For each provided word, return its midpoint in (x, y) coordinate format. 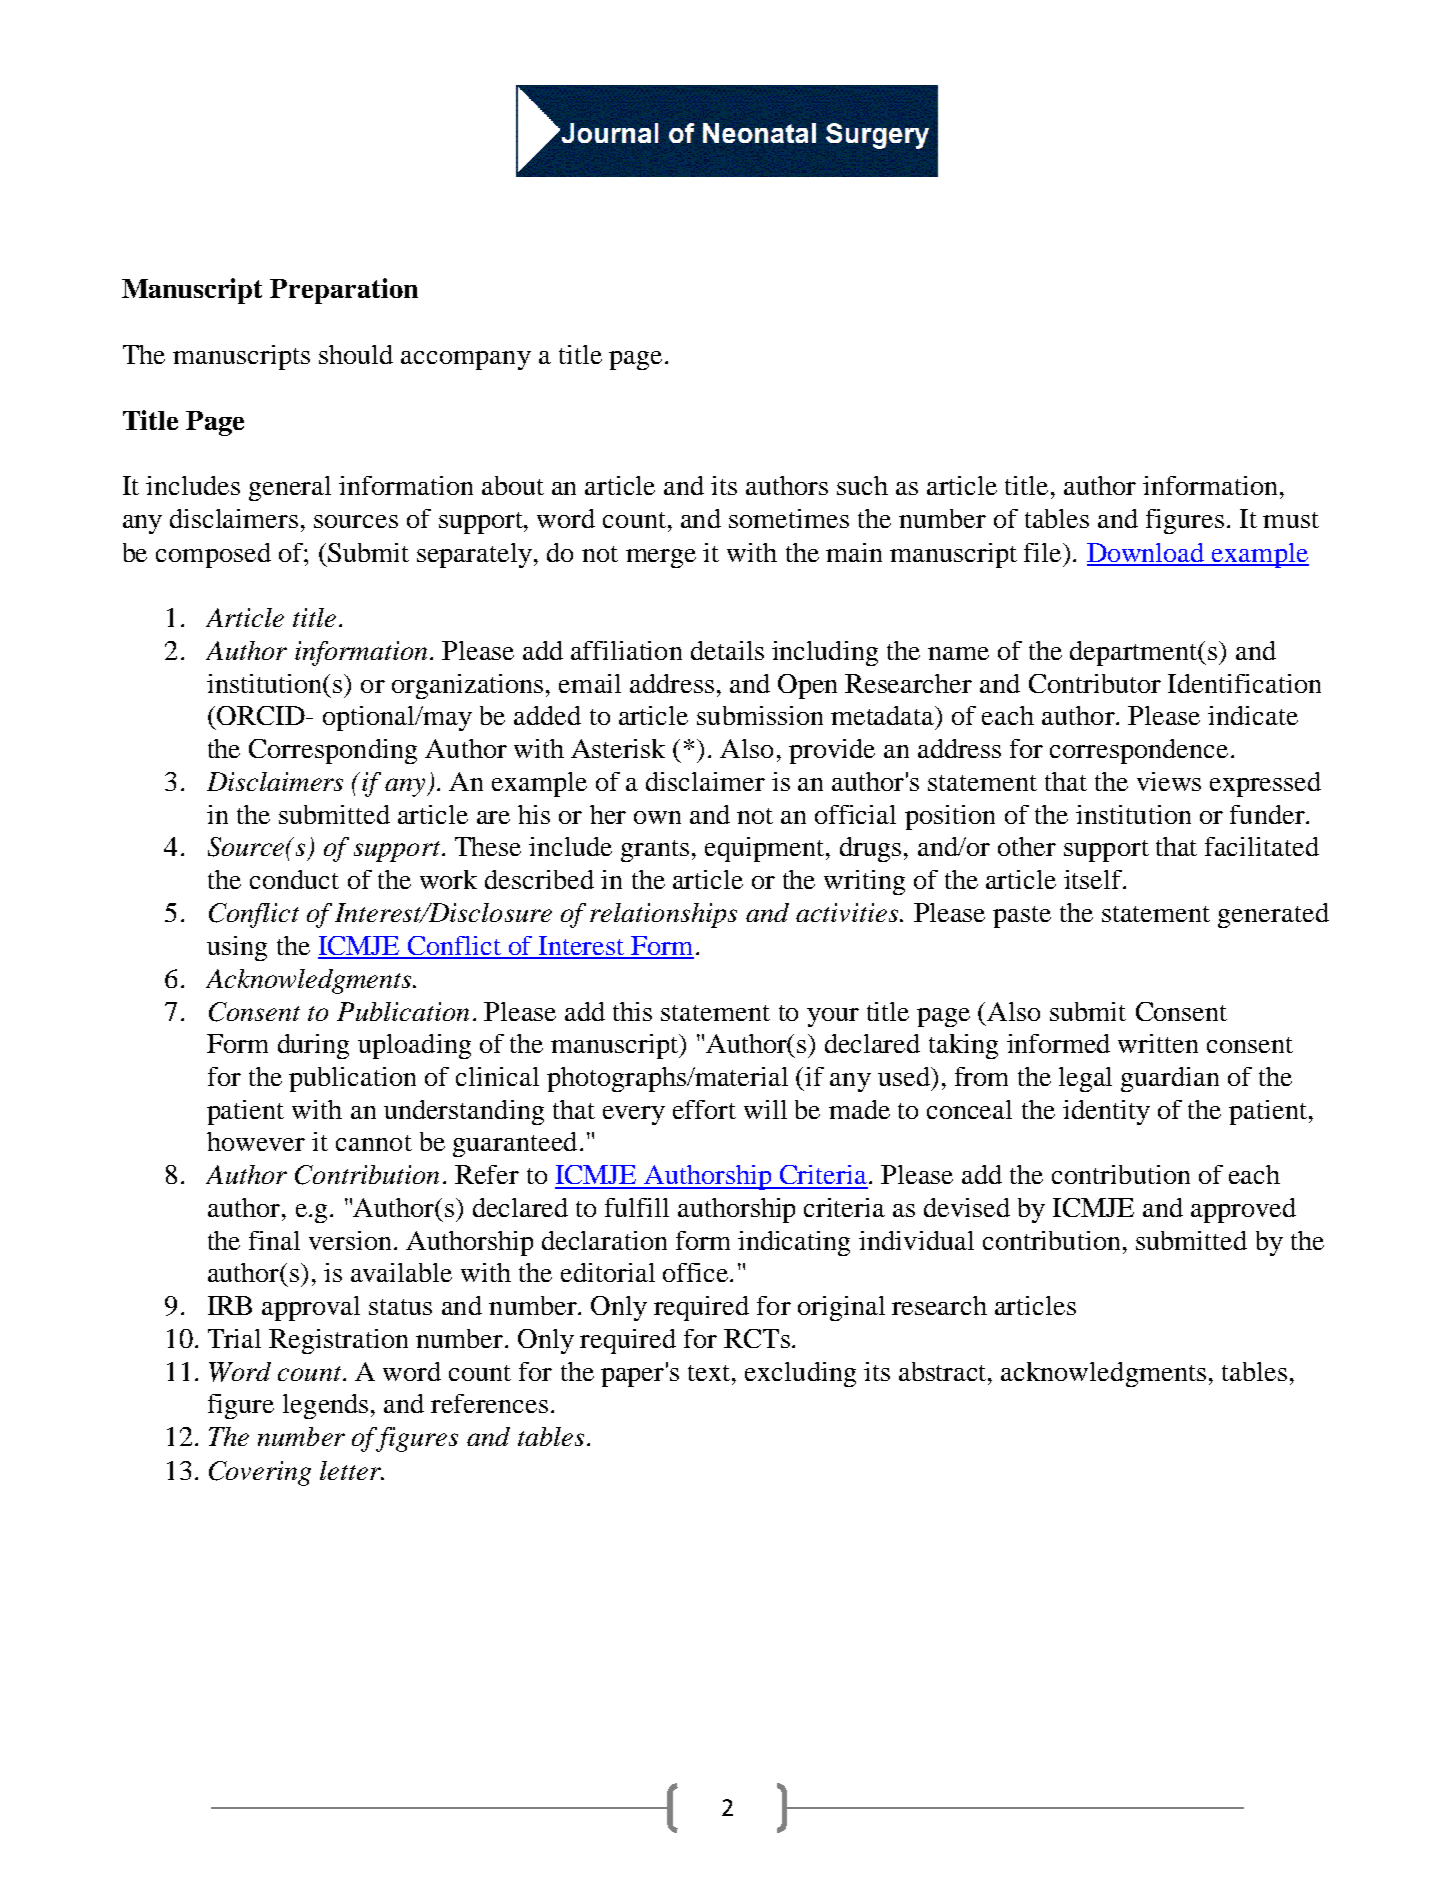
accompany (466, 360)
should (356, 354)
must (1291, 520)
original (841, 1308)
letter (351, 1470)
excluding (800, 1374)
